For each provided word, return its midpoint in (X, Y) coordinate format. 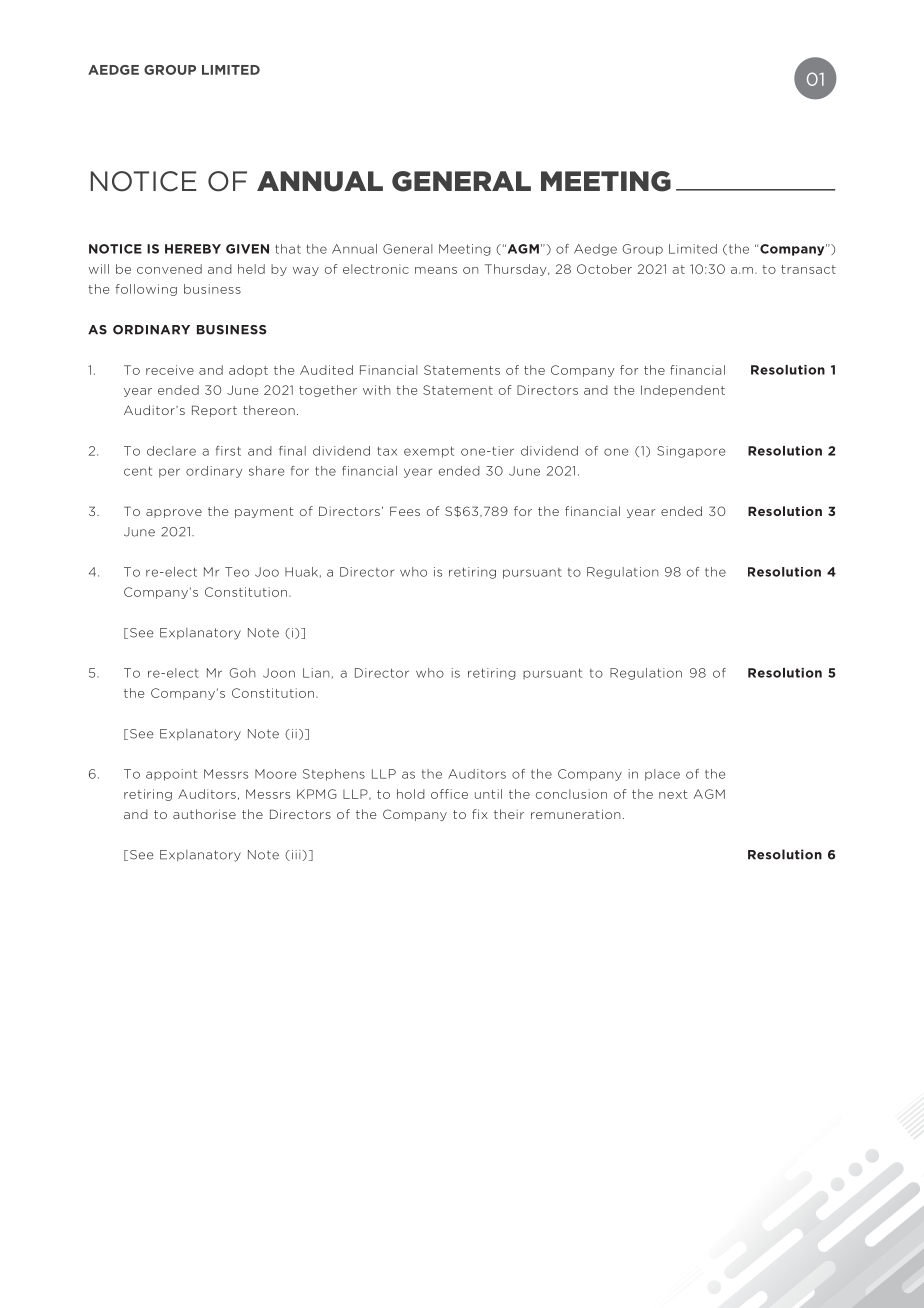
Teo (237, 572)
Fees (405, 511)
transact (808, 269)
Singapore (691, 452)
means (436, 270)
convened (169, 269)
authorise (204, 814)
